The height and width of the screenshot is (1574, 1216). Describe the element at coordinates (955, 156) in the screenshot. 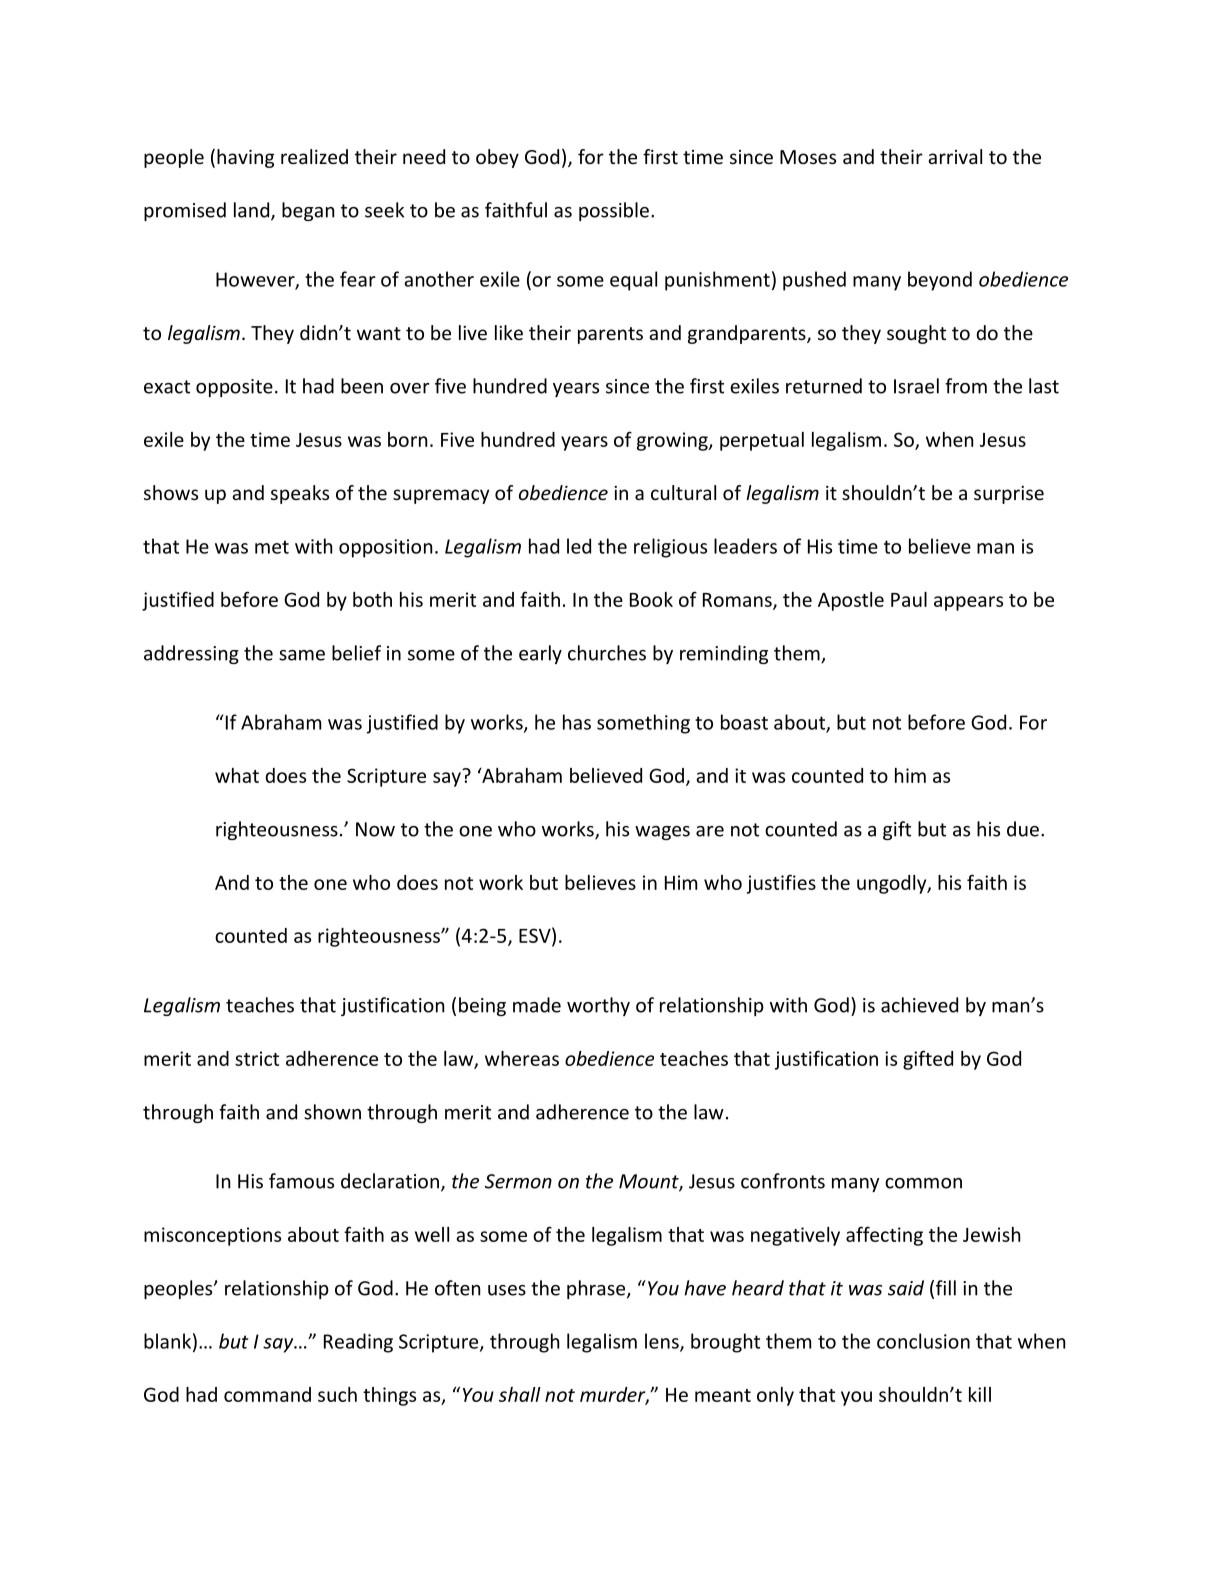

I see `arrival` at that location.
